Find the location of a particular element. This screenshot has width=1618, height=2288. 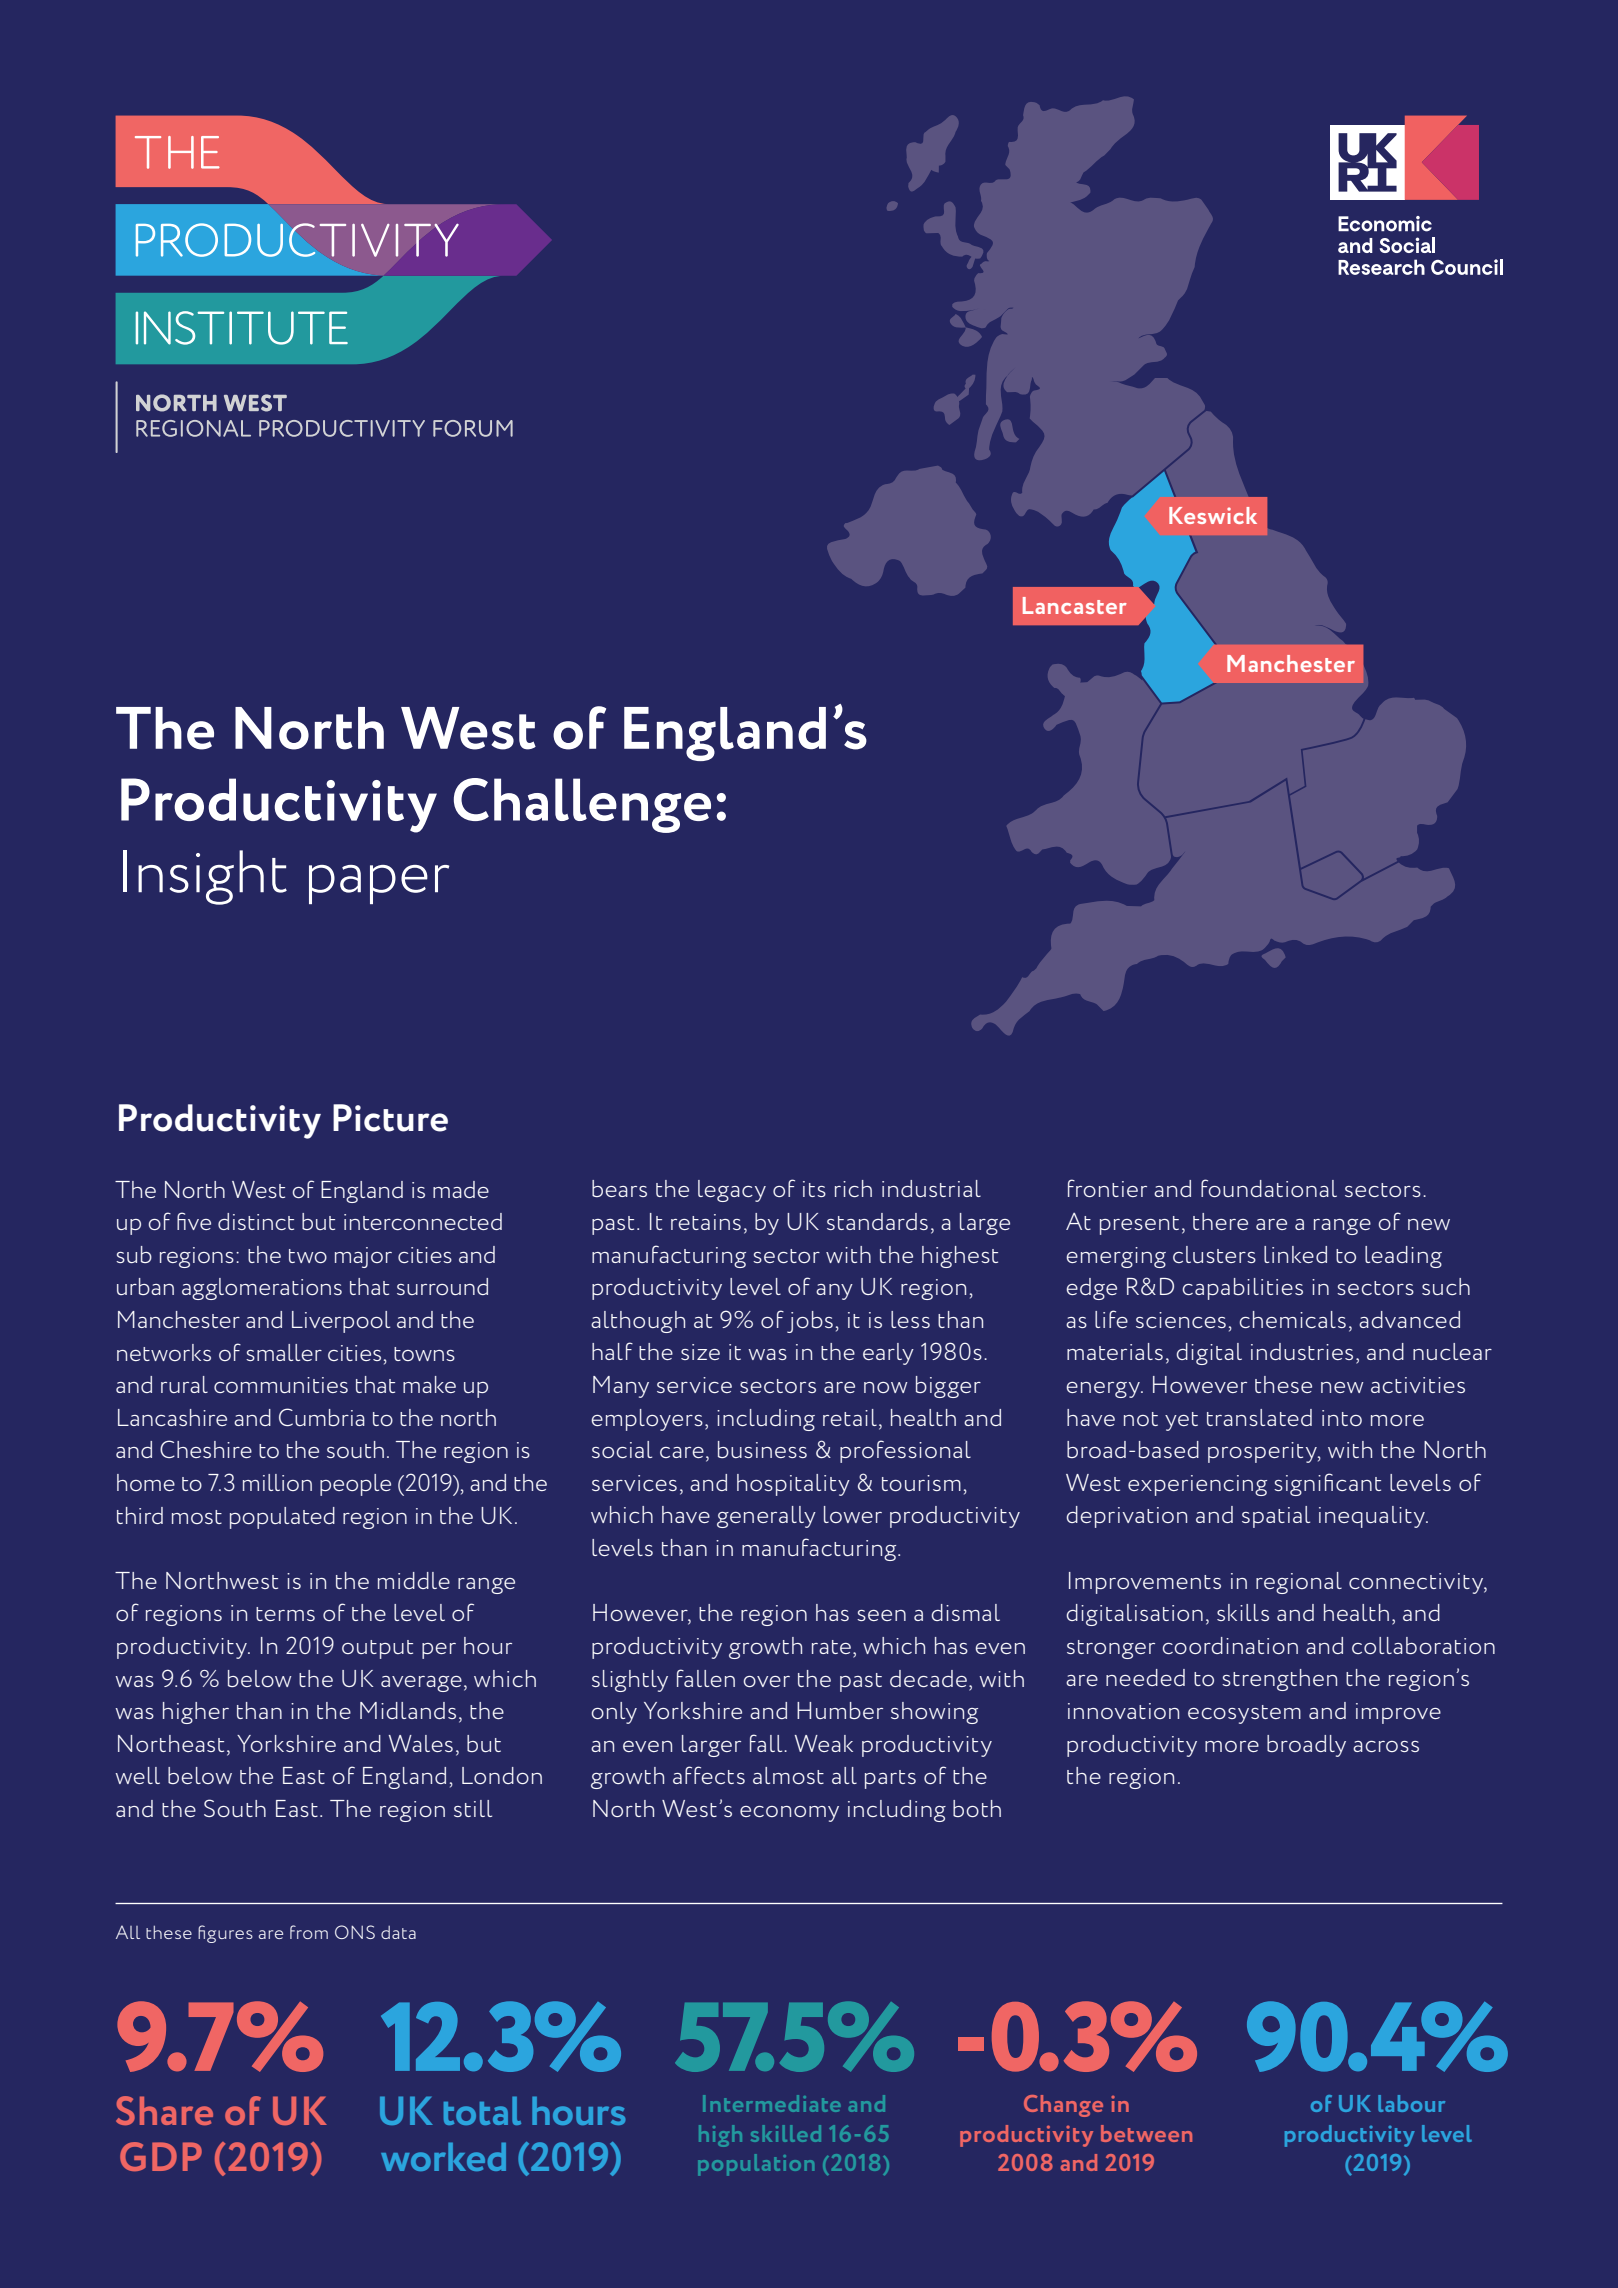

Keswick is located at coordinates (1213, 515).
